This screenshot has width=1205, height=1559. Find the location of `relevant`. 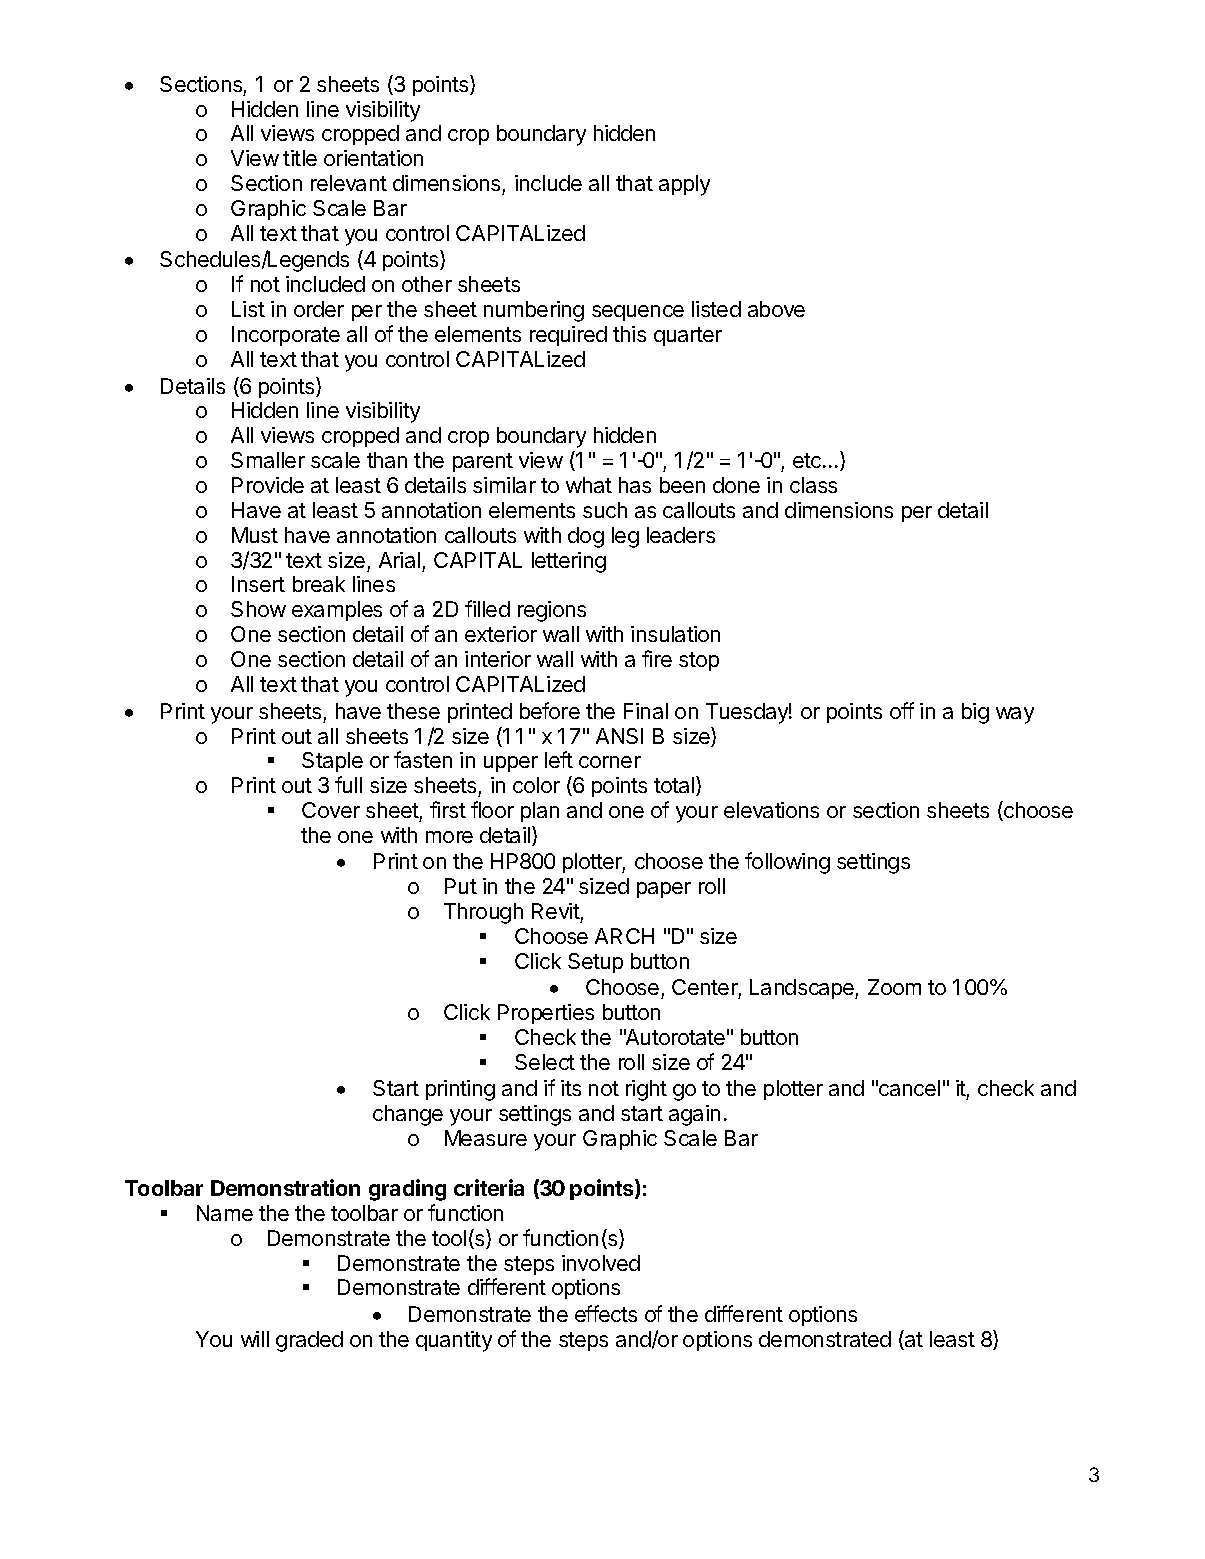

relevant is located at coordinates (349, 183).
